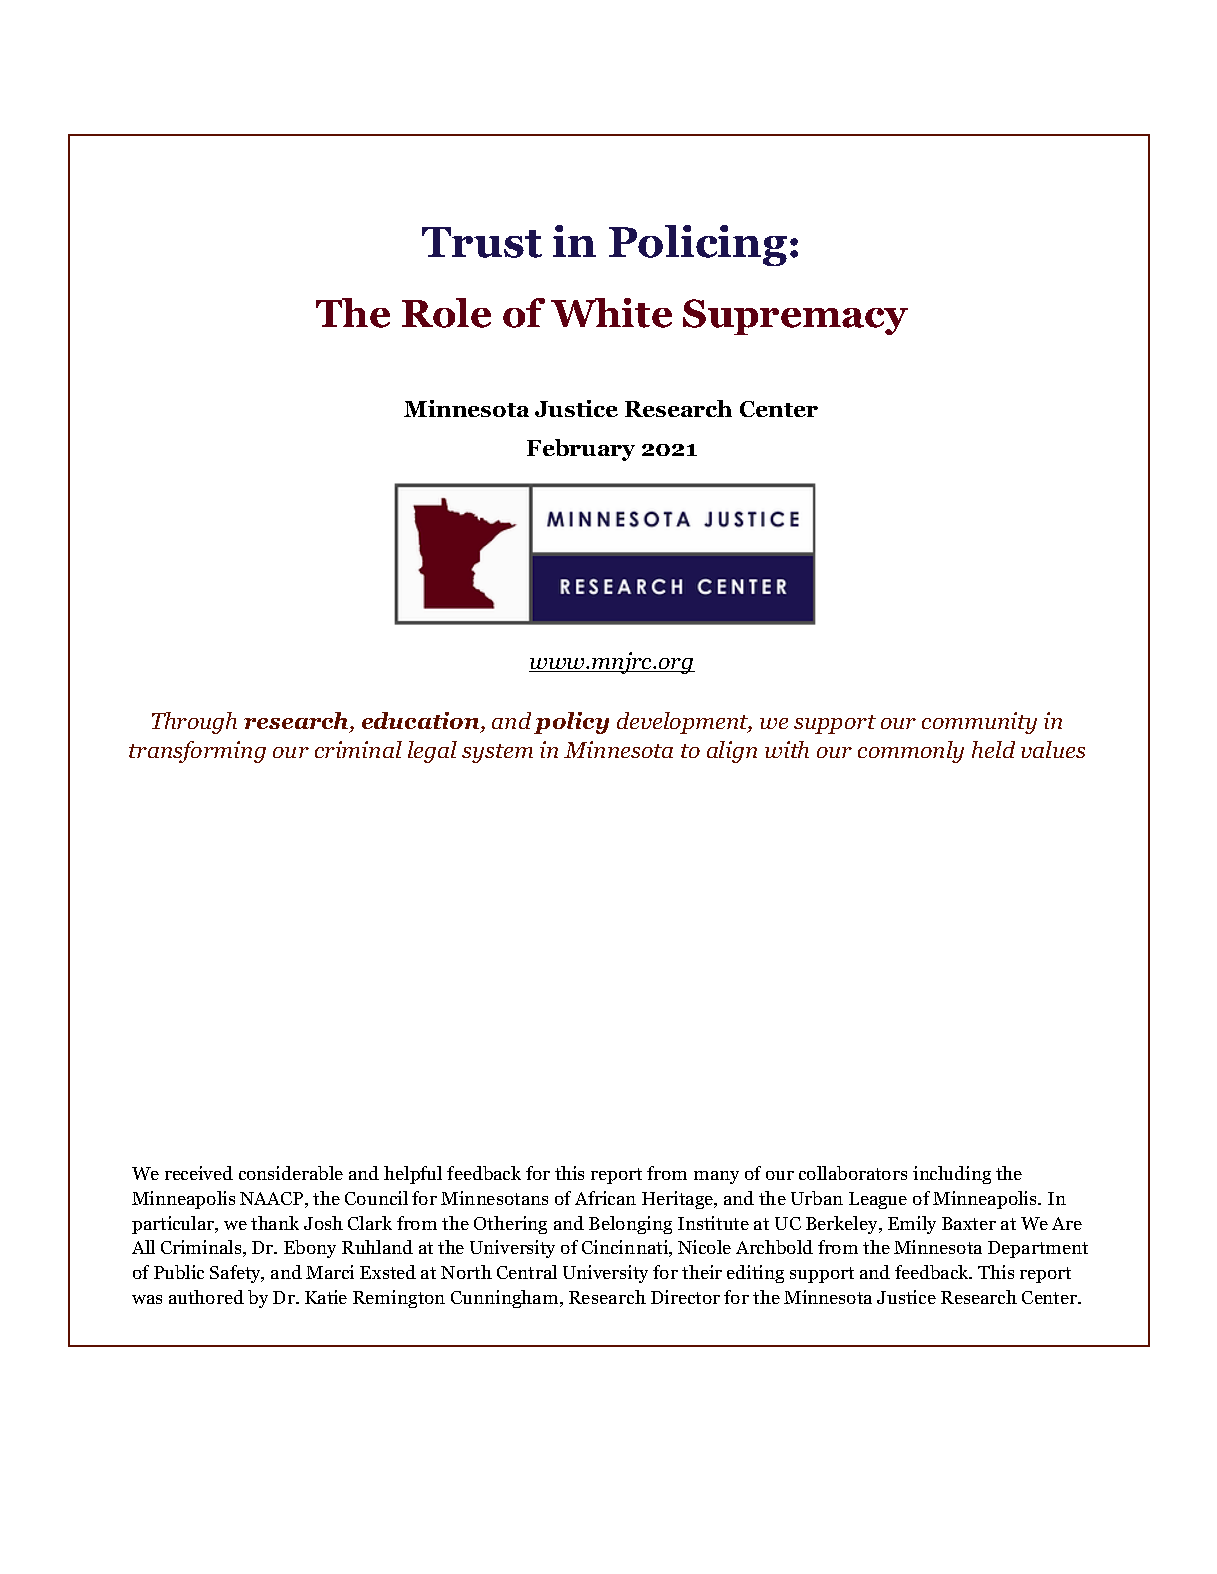  Describe the element at coordinates (795, 317) in the screenshot. I see `Supremacy` at that location.
